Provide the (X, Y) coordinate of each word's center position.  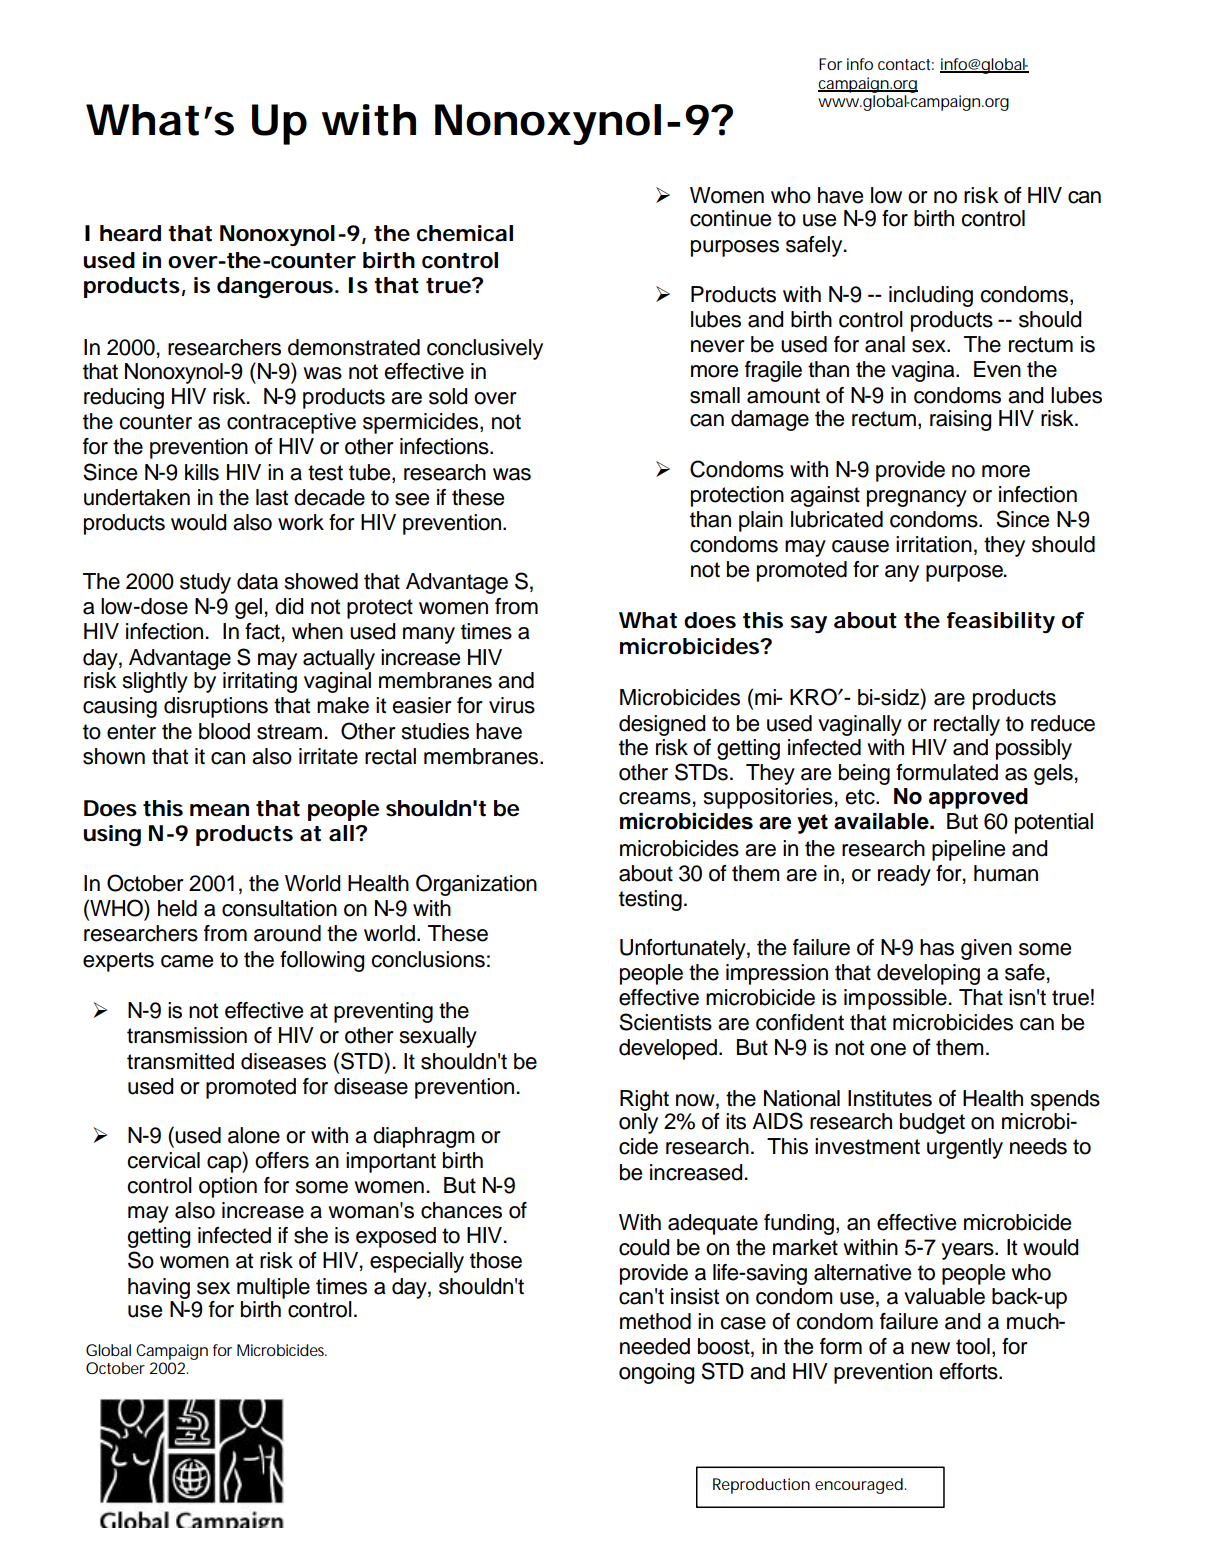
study (205, 583)
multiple (273, 1288)
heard (130, 233)
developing (928, 974)
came (187, 961)
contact (906, 64)
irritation (934, 544)
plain (761, 521)
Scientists (665, 1022)
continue (730, 218)
